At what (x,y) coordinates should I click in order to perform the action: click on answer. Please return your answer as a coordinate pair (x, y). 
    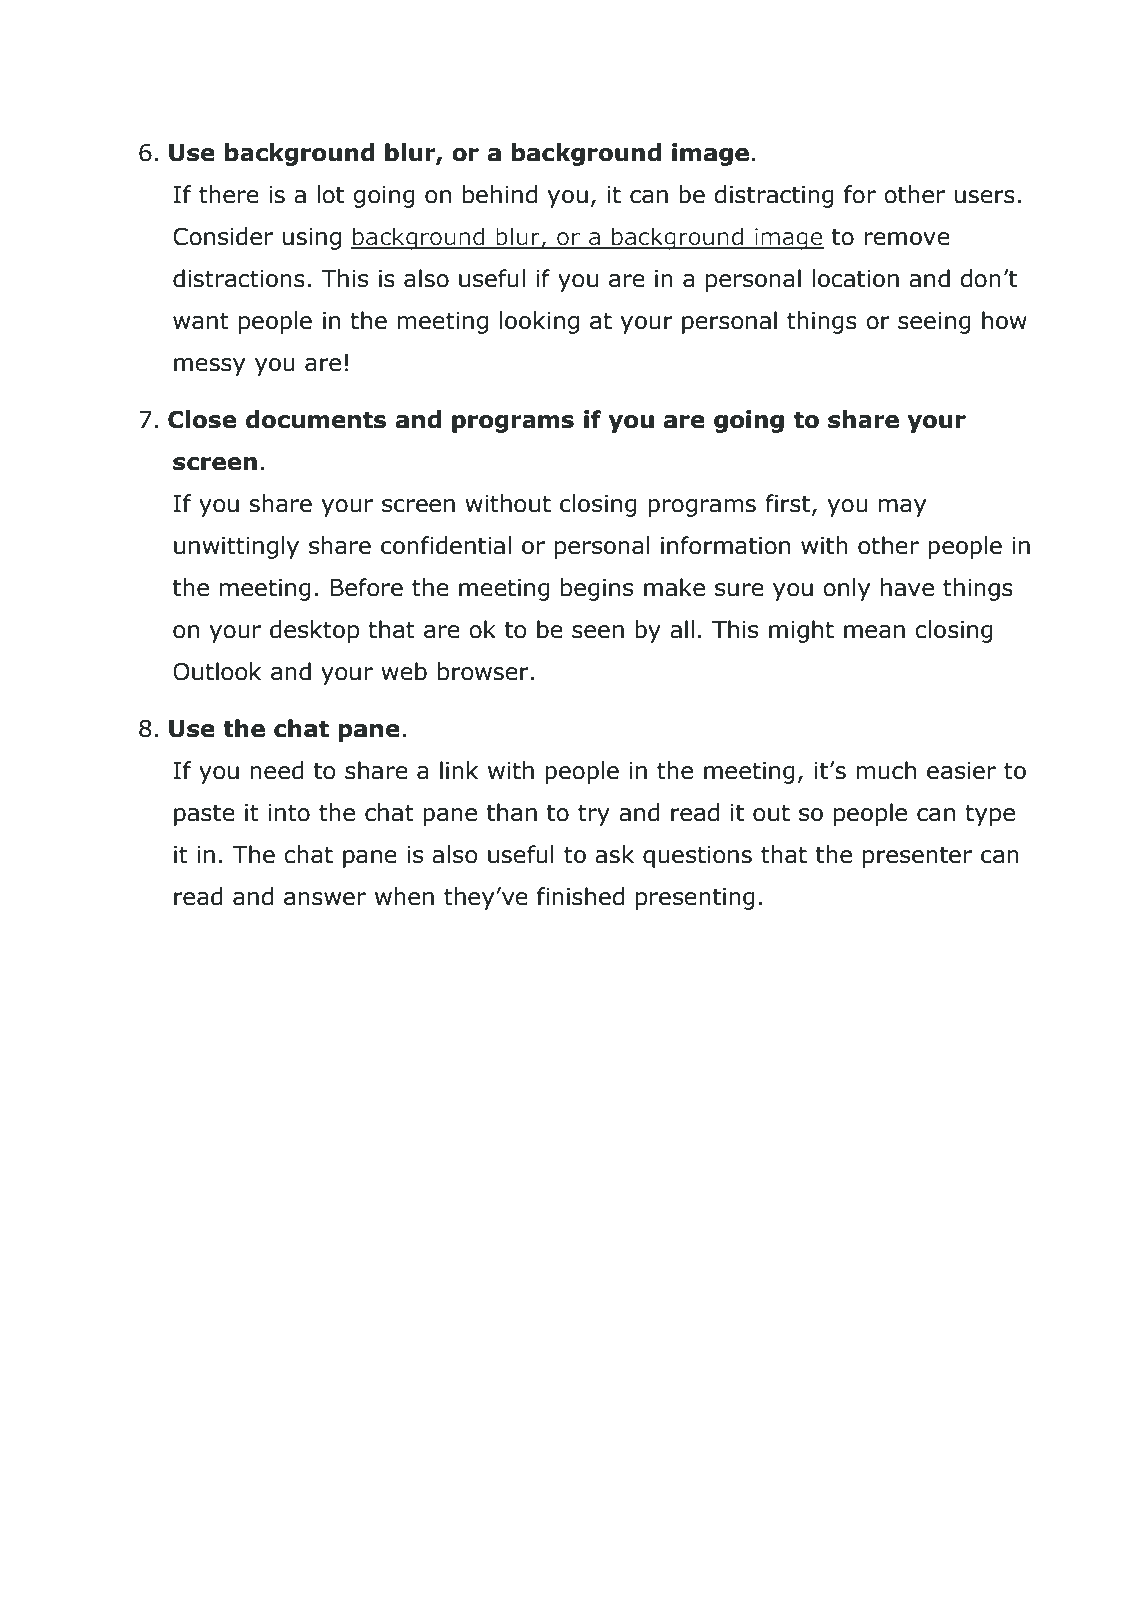
    Looking at the image, I should click on (325, 899).
